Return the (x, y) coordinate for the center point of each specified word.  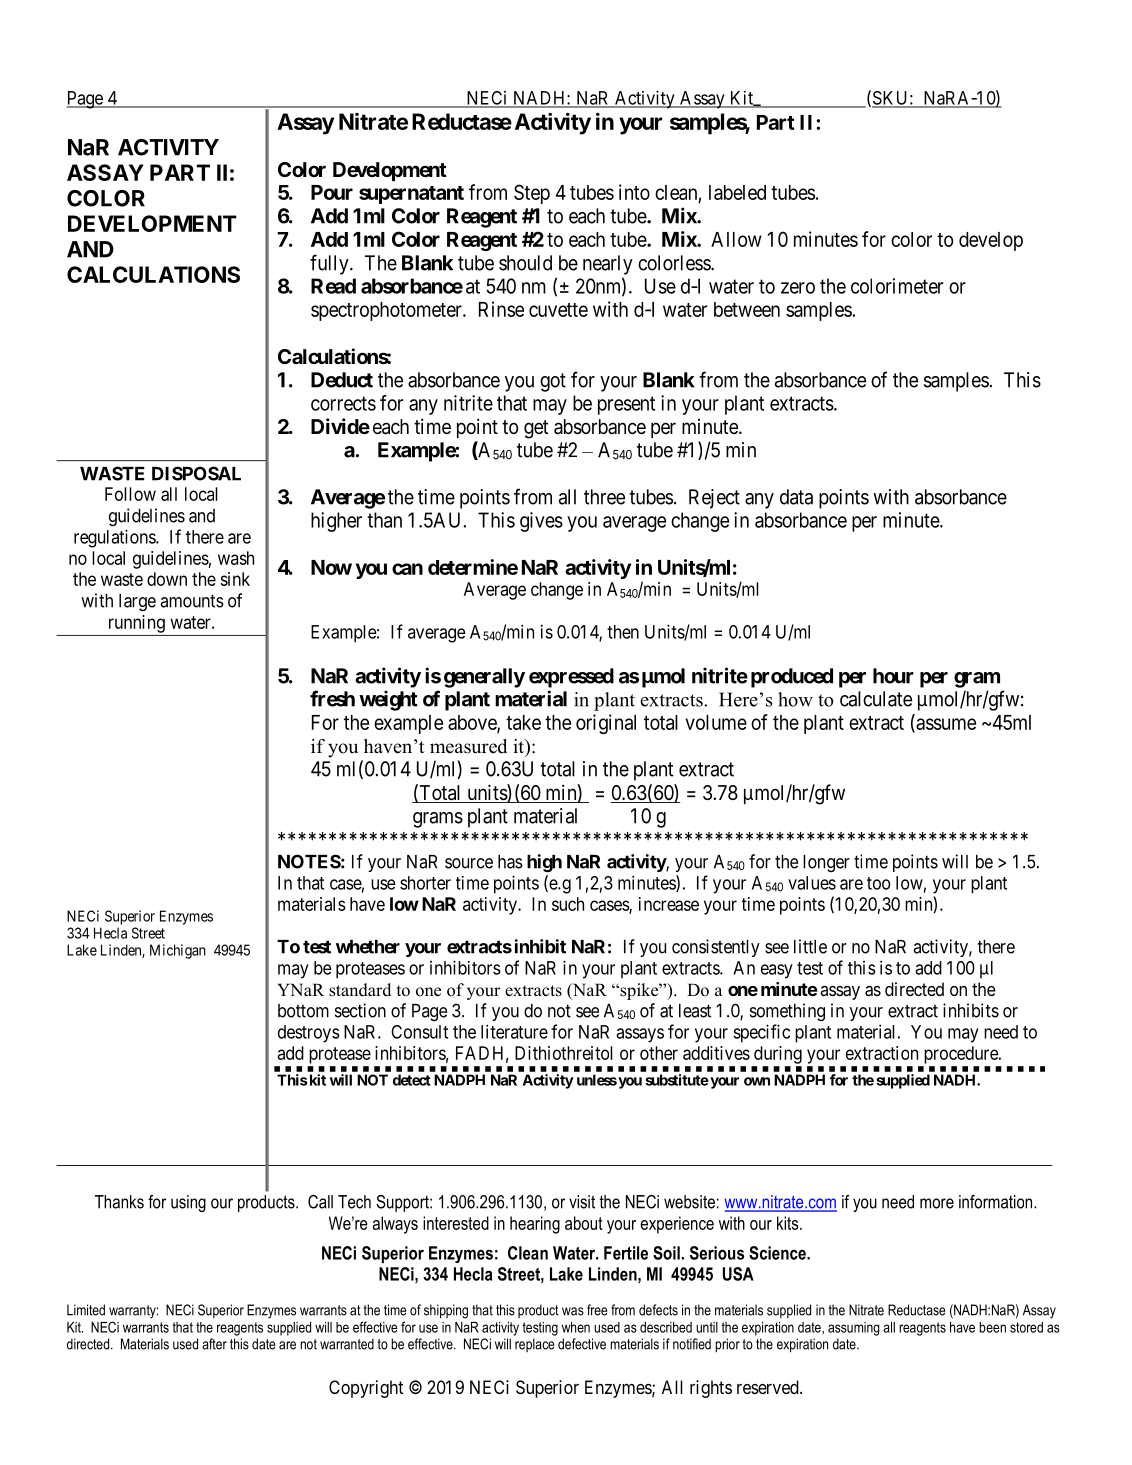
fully (330, 264)
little (810, 946)
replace (534, 1345)
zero (798, 288)
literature (514, 1031)
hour (893, 676)
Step (532, 194)
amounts (192, 601)
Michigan (178, 951)
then (623, 632)
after (214, 1344)
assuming (853, 1329)
